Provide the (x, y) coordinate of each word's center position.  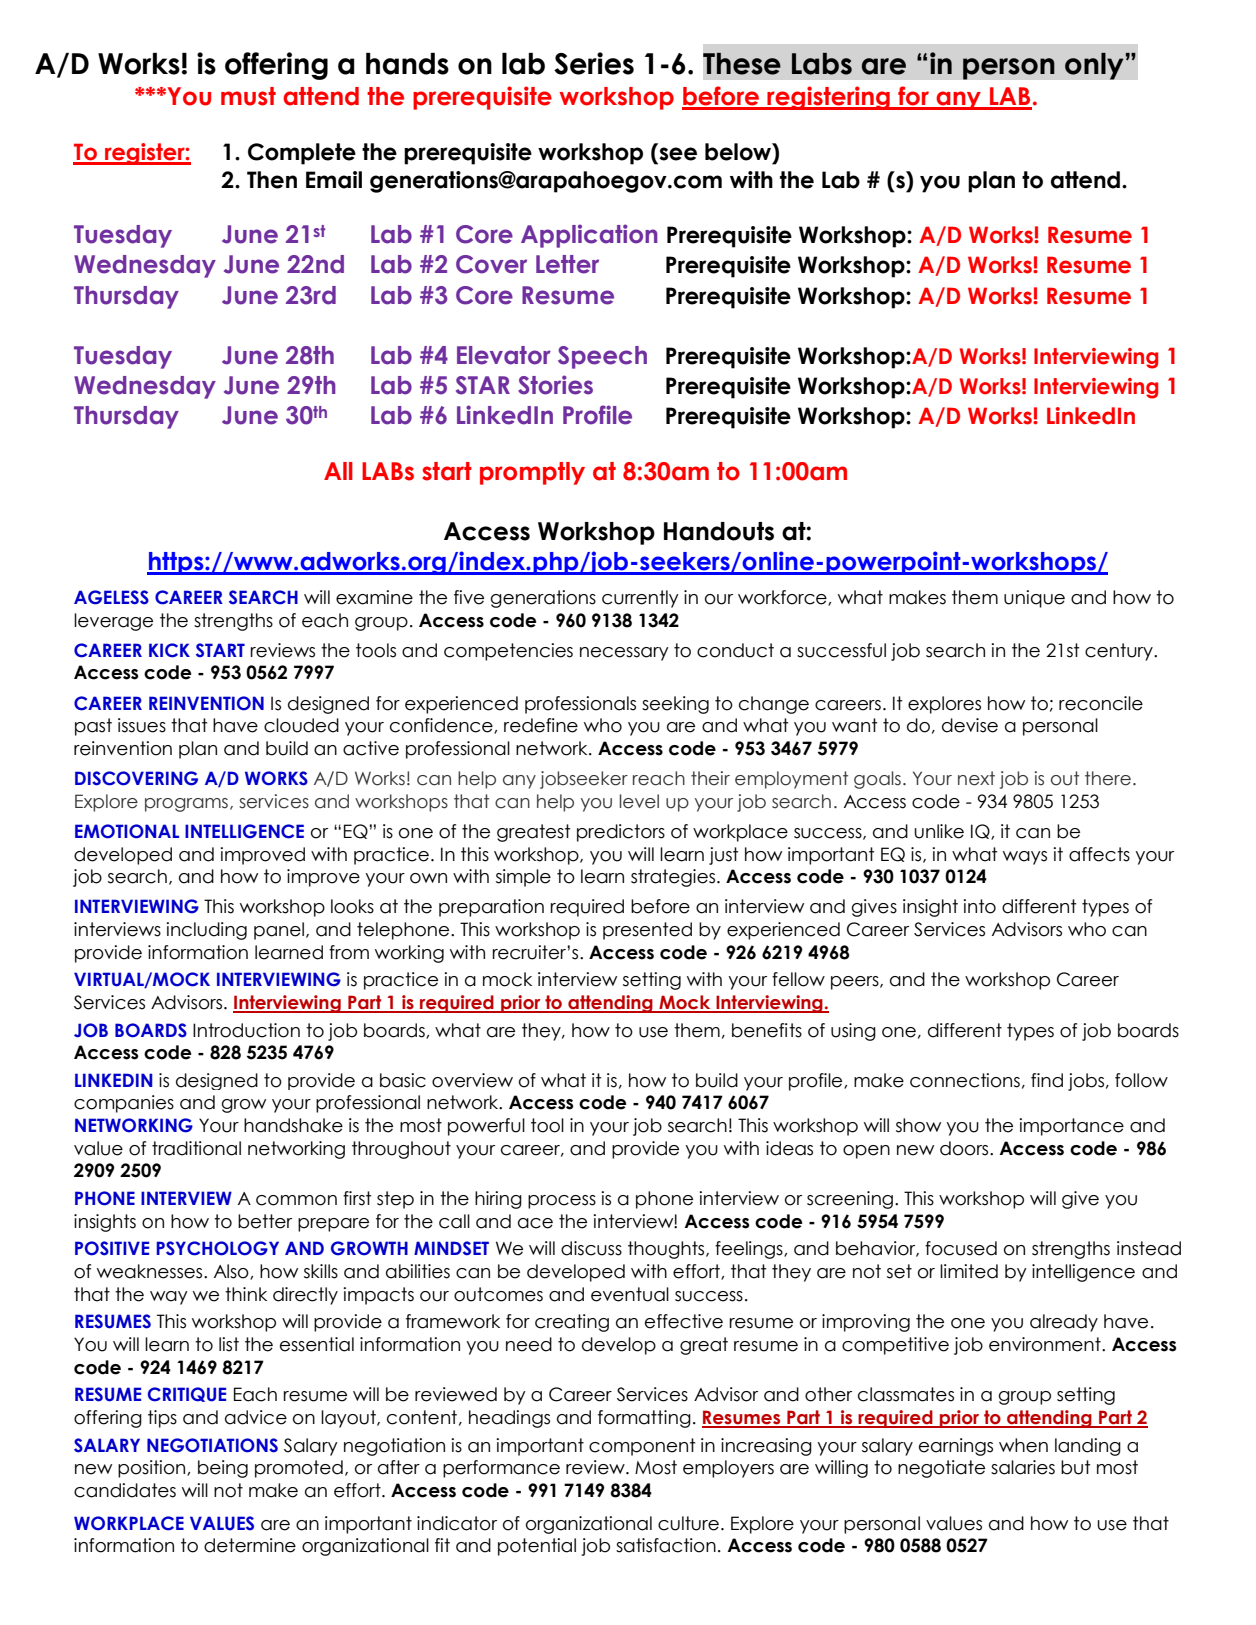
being (223, 1469)
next (976, 778)
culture (688, 1523)
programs (186, 805)
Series (594, 63)
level (639, 801)
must (248, 96)
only (1095, 66)
